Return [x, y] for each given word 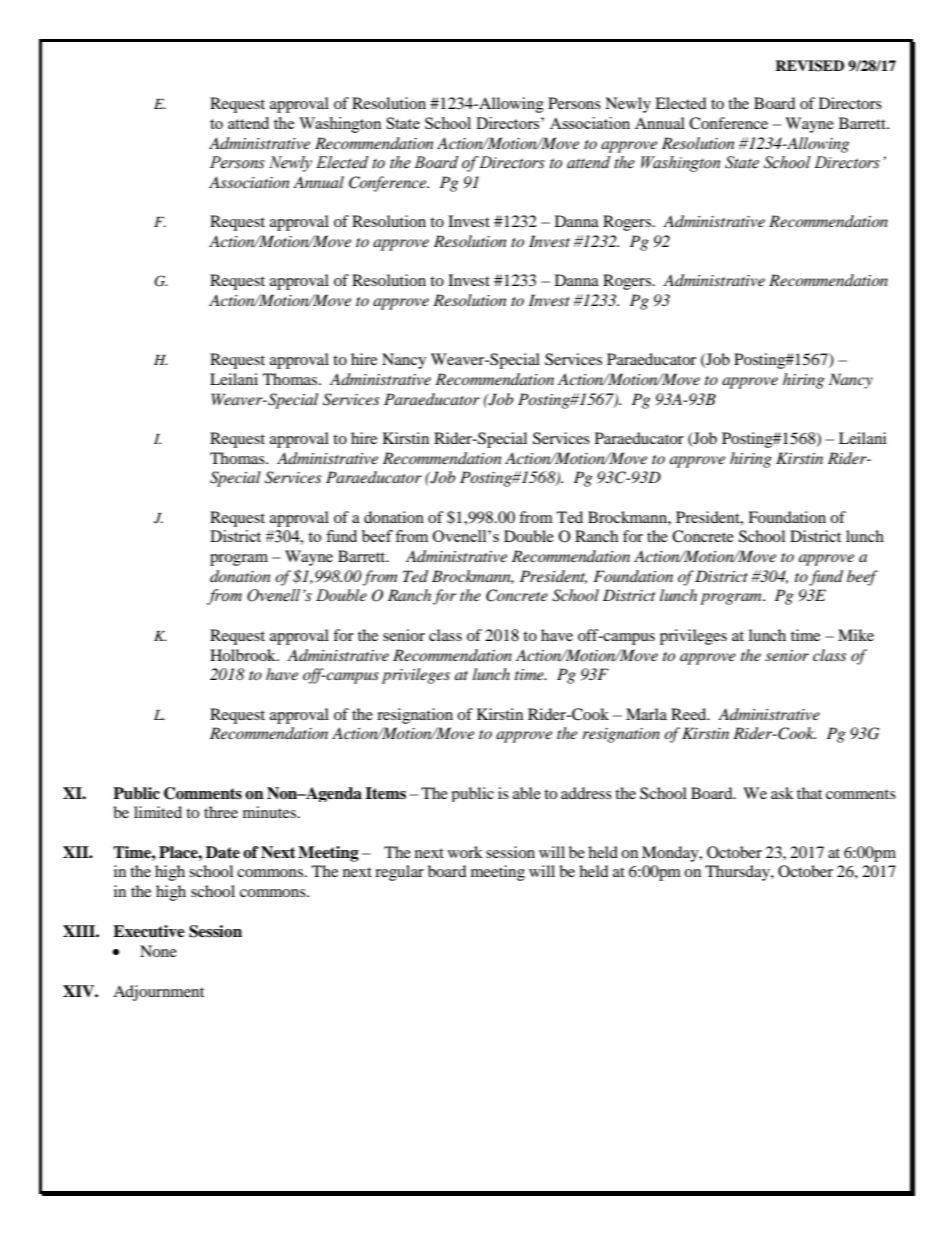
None [158, 951]
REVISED [809, 66]
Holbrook [244, 655]
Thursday [738, 873]
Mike [856, 635]
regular [399, 873]
